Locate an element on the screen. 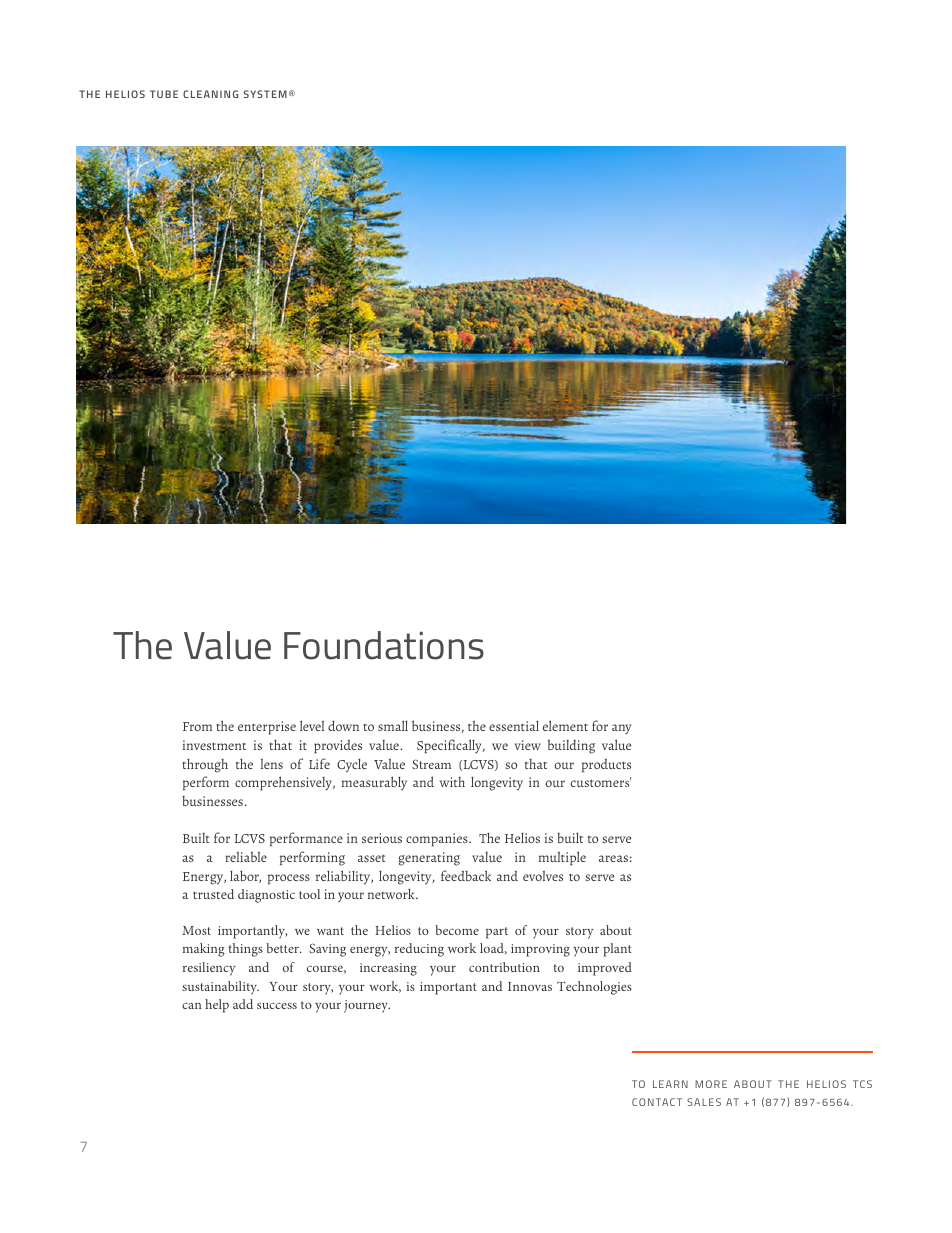 This screenshot has height=1233, width=952. small is located at coordinates (393, 725).
